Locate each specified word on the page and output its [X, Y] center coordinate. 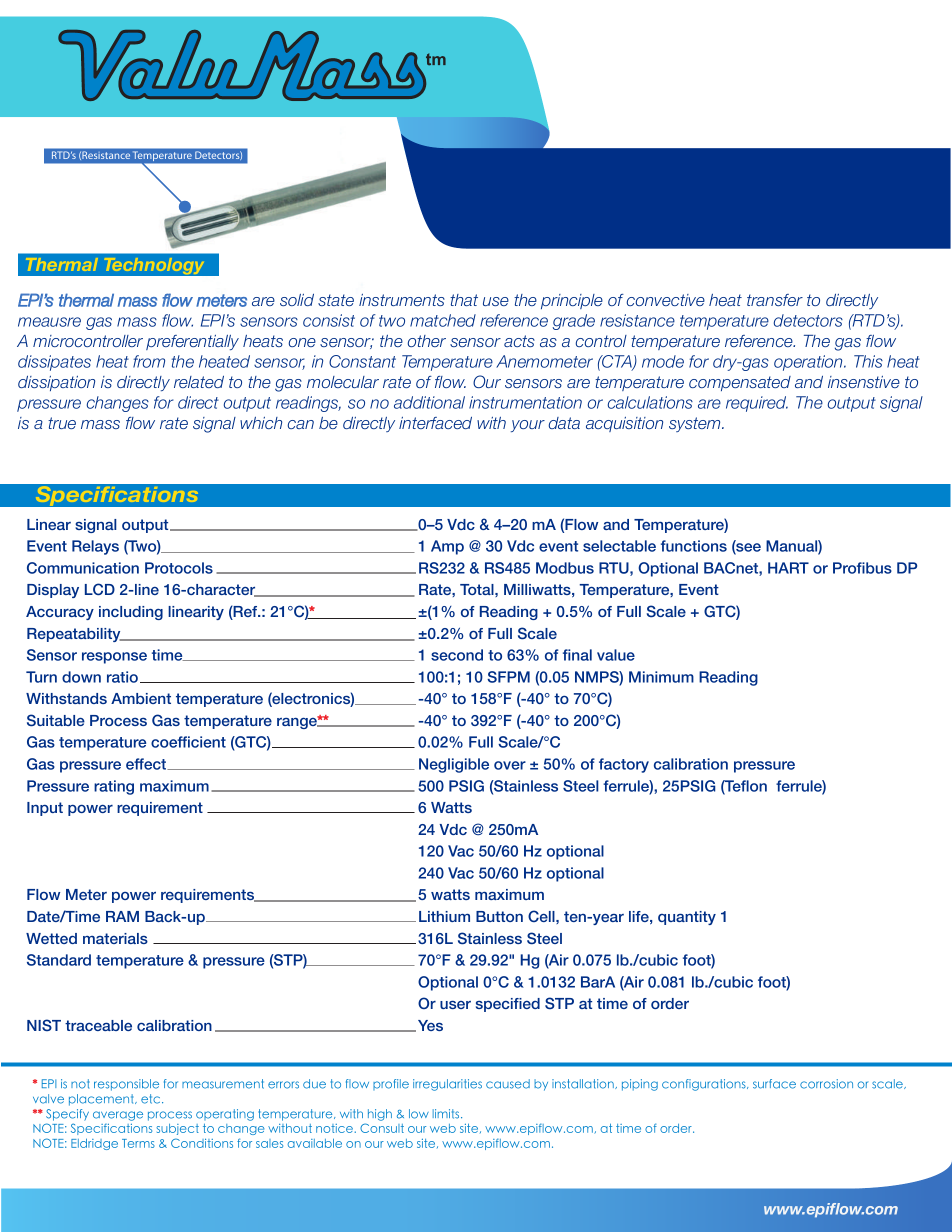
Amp [447, 547]
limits [447, 1114]
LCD [100, 589]
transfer [775, 300]
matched [443, 320]
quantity [687, 918]
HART [788, 568]
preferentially [192, 342]
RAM [122, 916]
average [118, 1116]
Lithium [444, 916]
